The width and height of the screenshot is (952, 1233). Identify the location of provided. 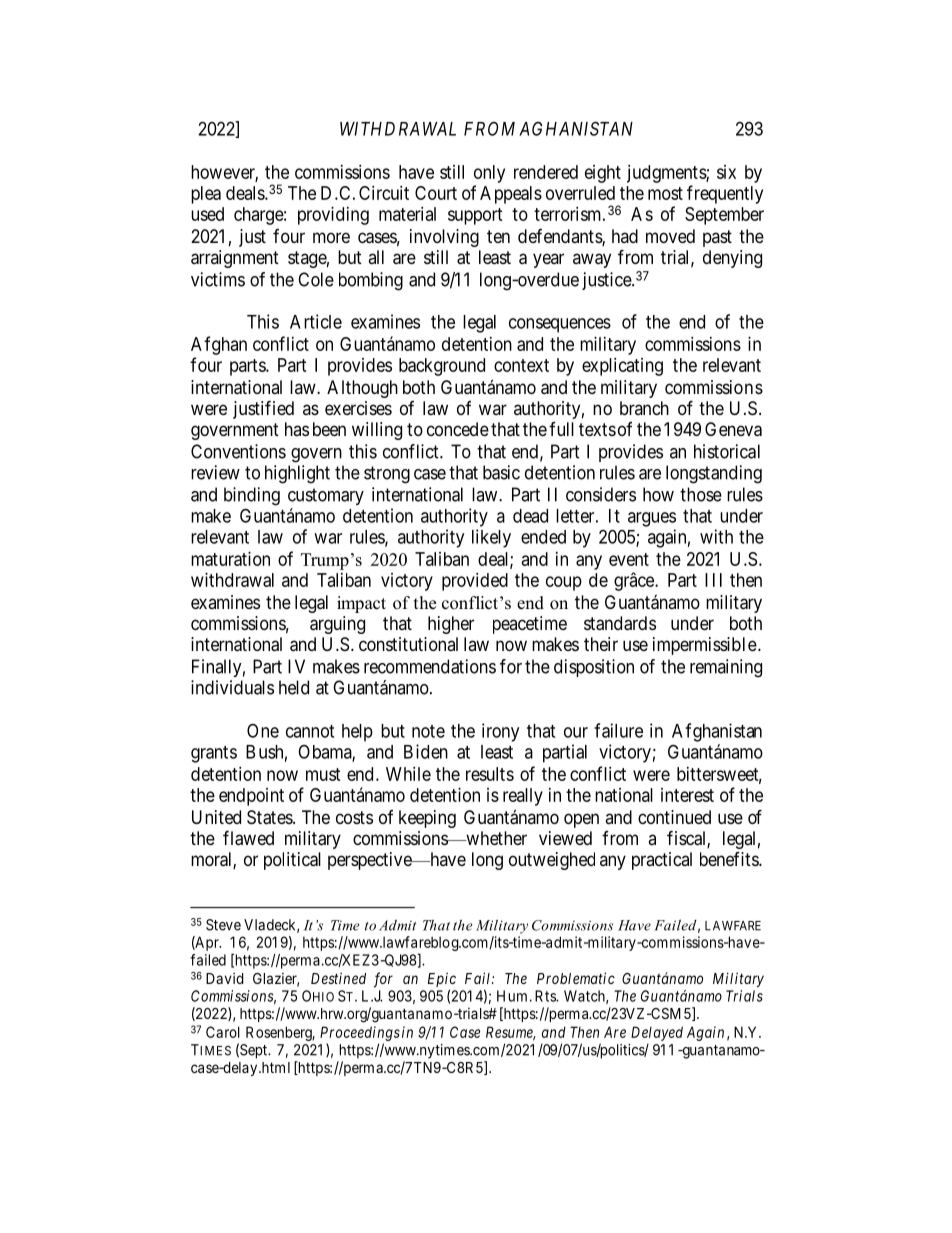
(475, 582).
